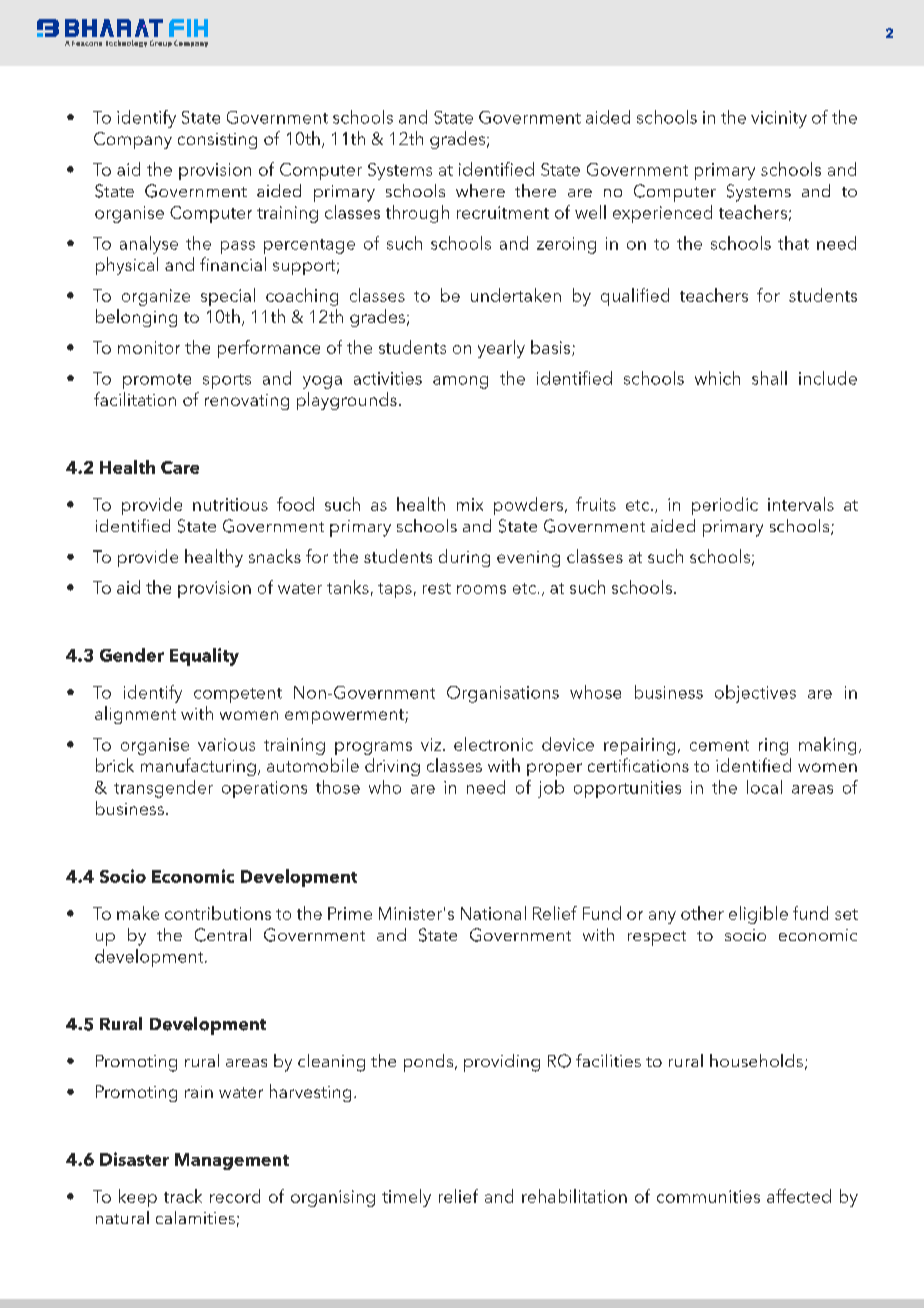 The height and width of the image is (1308, 924). What do you see at coordinates (779, 119) in the image?
I see `vicinity` at bounding box center [779, 119].
